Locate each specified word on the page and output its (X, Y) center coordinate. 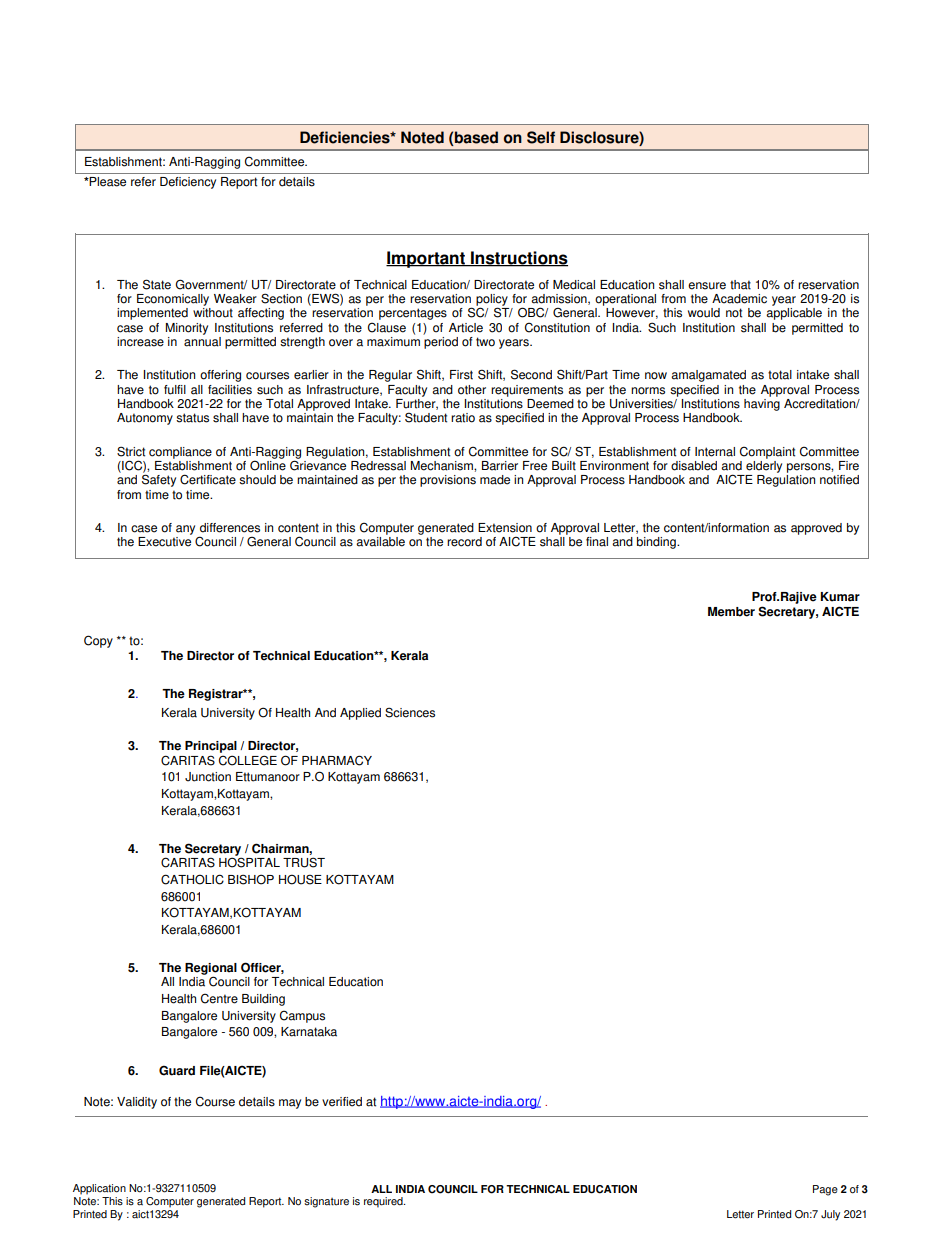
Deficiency (188, 183)
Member (731, 612)
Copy (98, 641)
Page (825, 1190)
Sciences (410, 712)
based (475, 138)
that (740, 285)
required (384, 1202)
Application (99, 1189)
